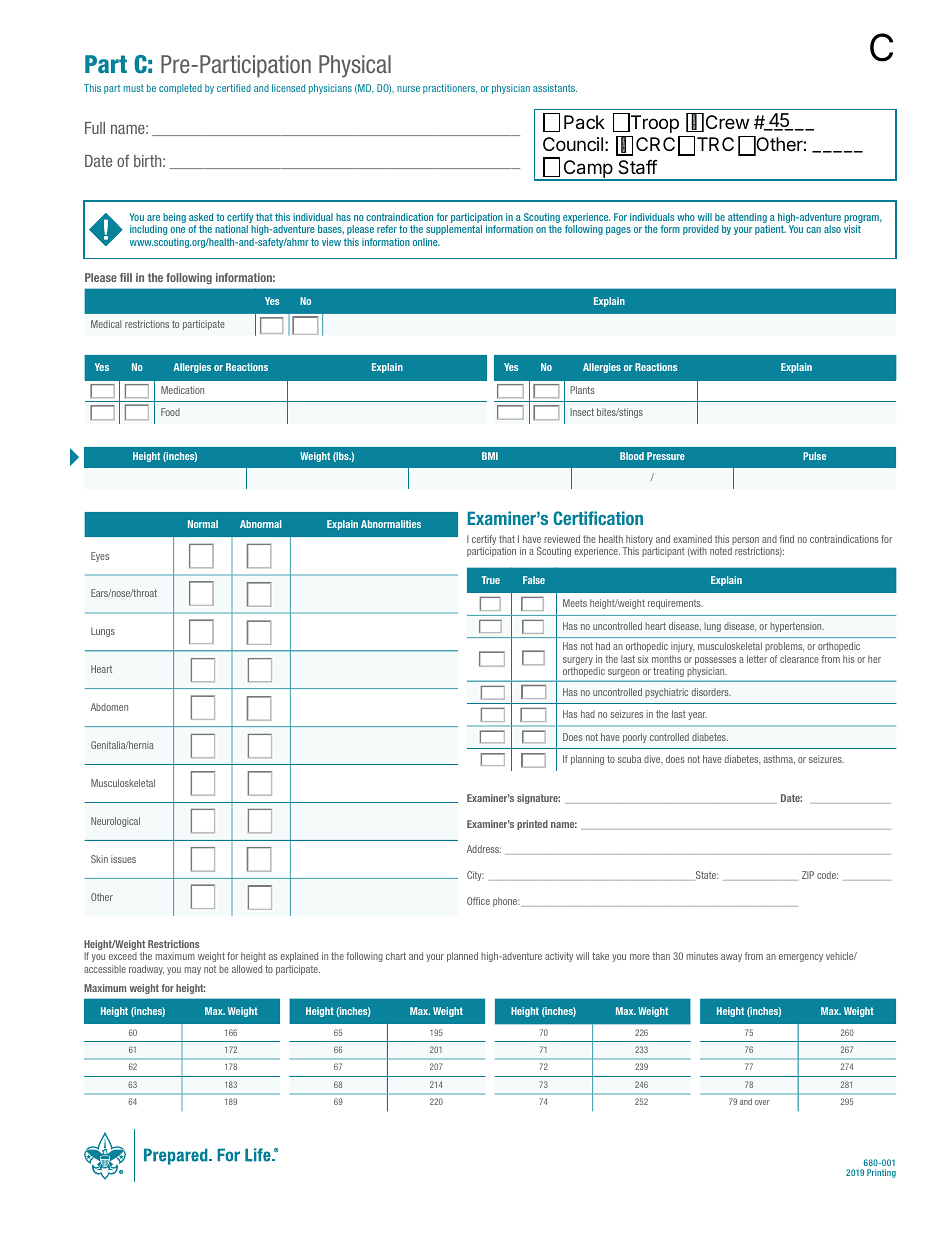 The width and height of the document is (952, 1233). I want to click on printed, so click(532, 825).
